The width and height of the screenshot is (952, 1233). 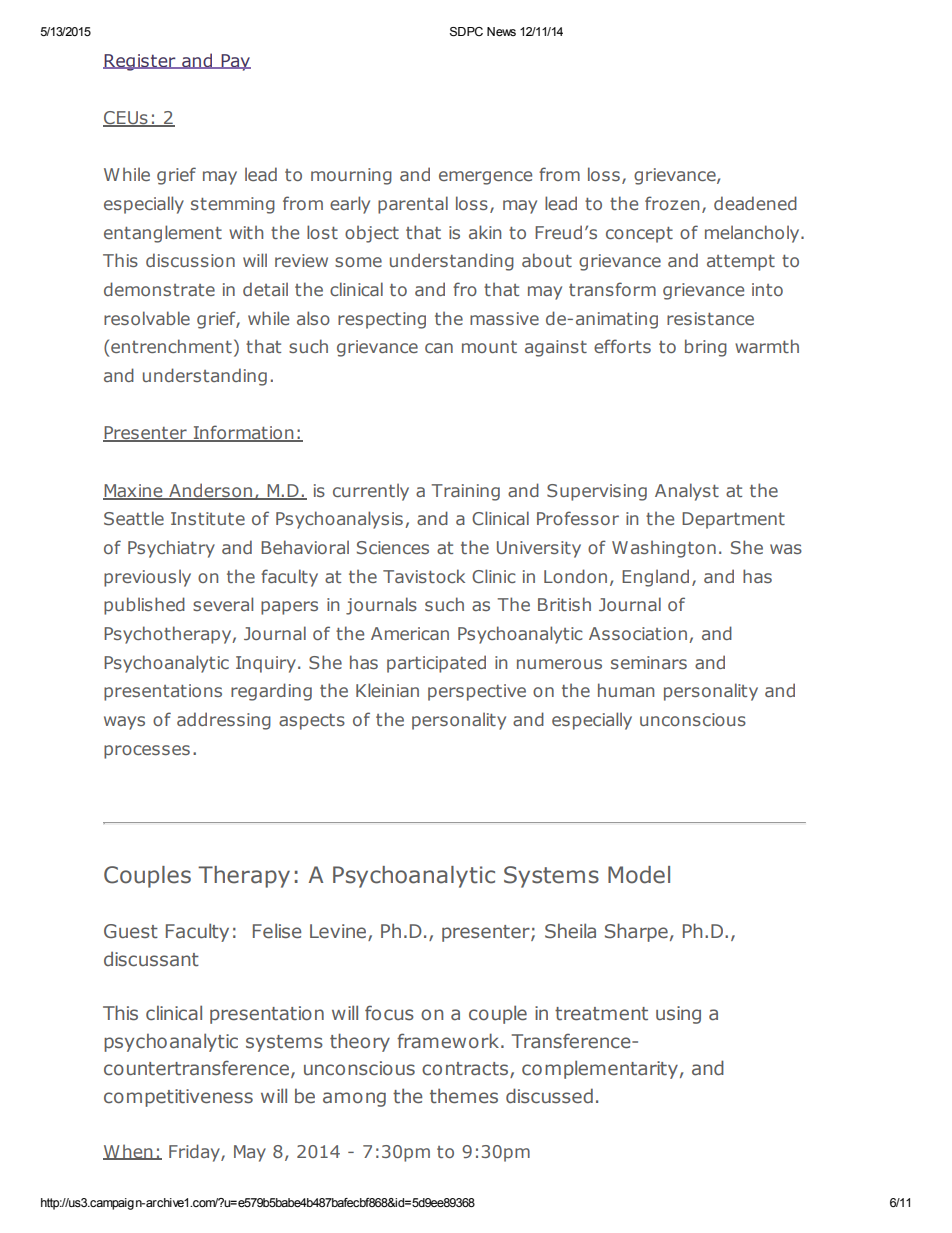 What do you see at coordinates (224, 721) in the screenshot?
I see `addressing` at bounding box center [224, 721].
